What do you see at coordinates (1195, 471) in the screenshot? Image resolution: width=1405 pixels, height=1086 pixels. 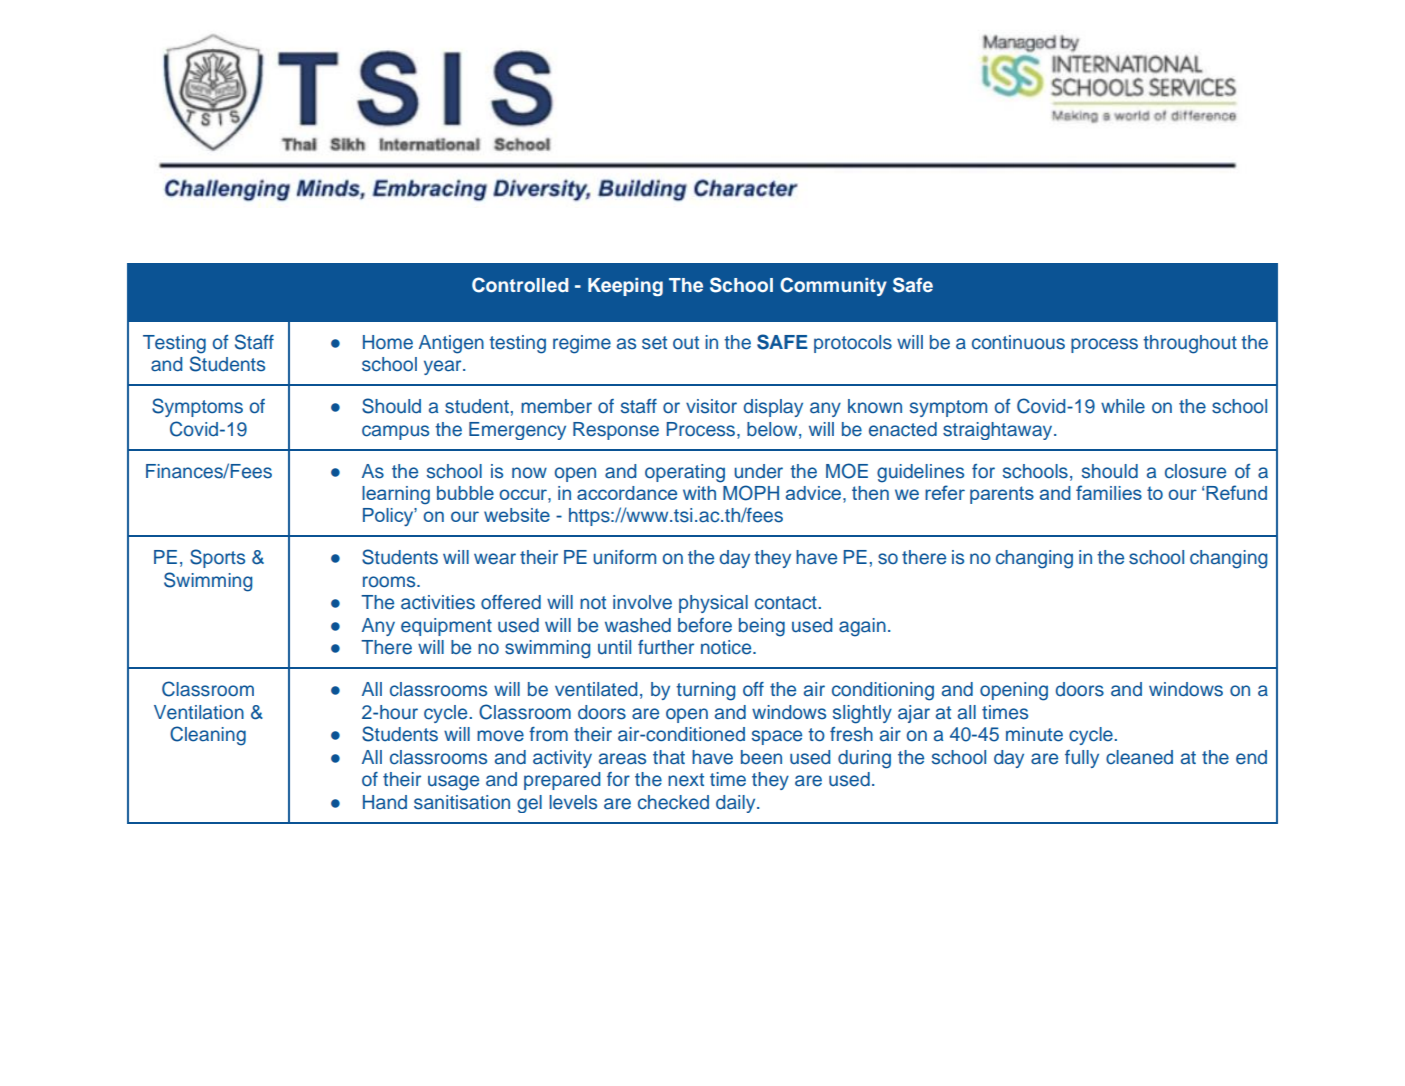 I see `closure` at bounding box center [1195, 471].
